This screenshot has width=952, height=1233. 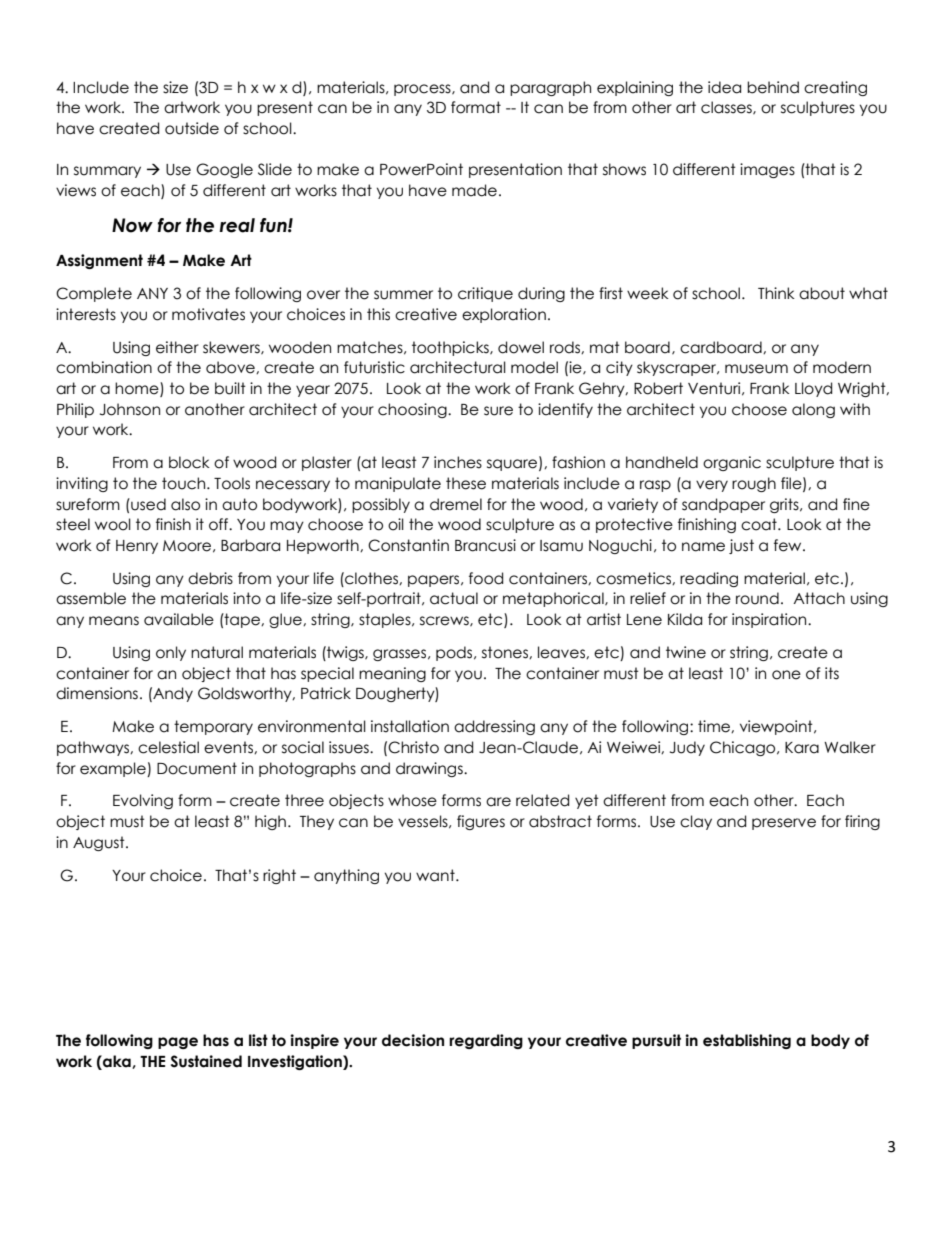 What do you see at coordinates (727, 108) in the screenshot?
I see `classes` at bounding box center [727, 108].
